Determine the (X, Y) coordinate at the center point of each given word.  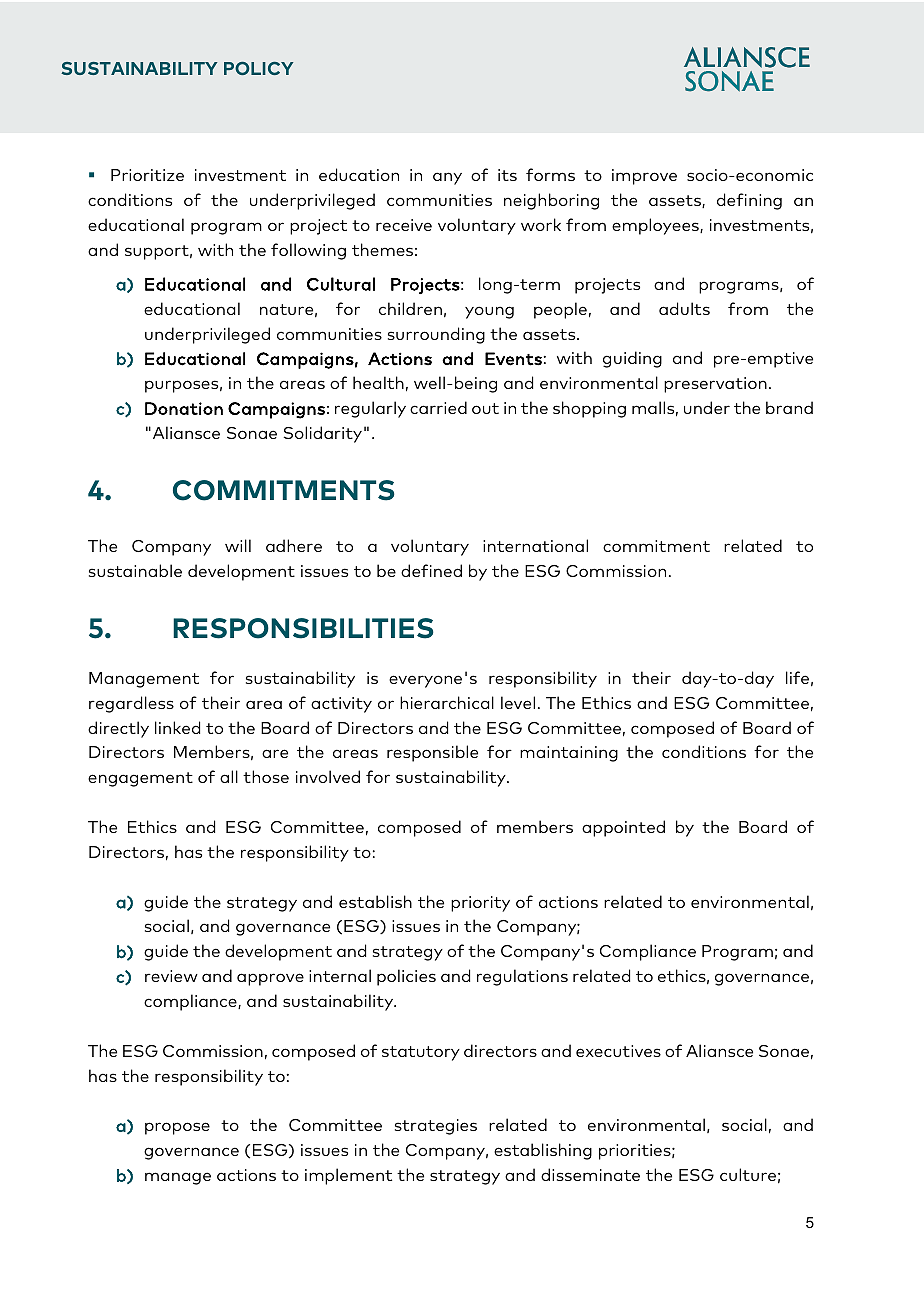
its (507, 175)
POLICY (259, 68)
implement (348, 1176)
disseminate (590, 1174)
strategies (436, 1127)
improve (644, 177)
